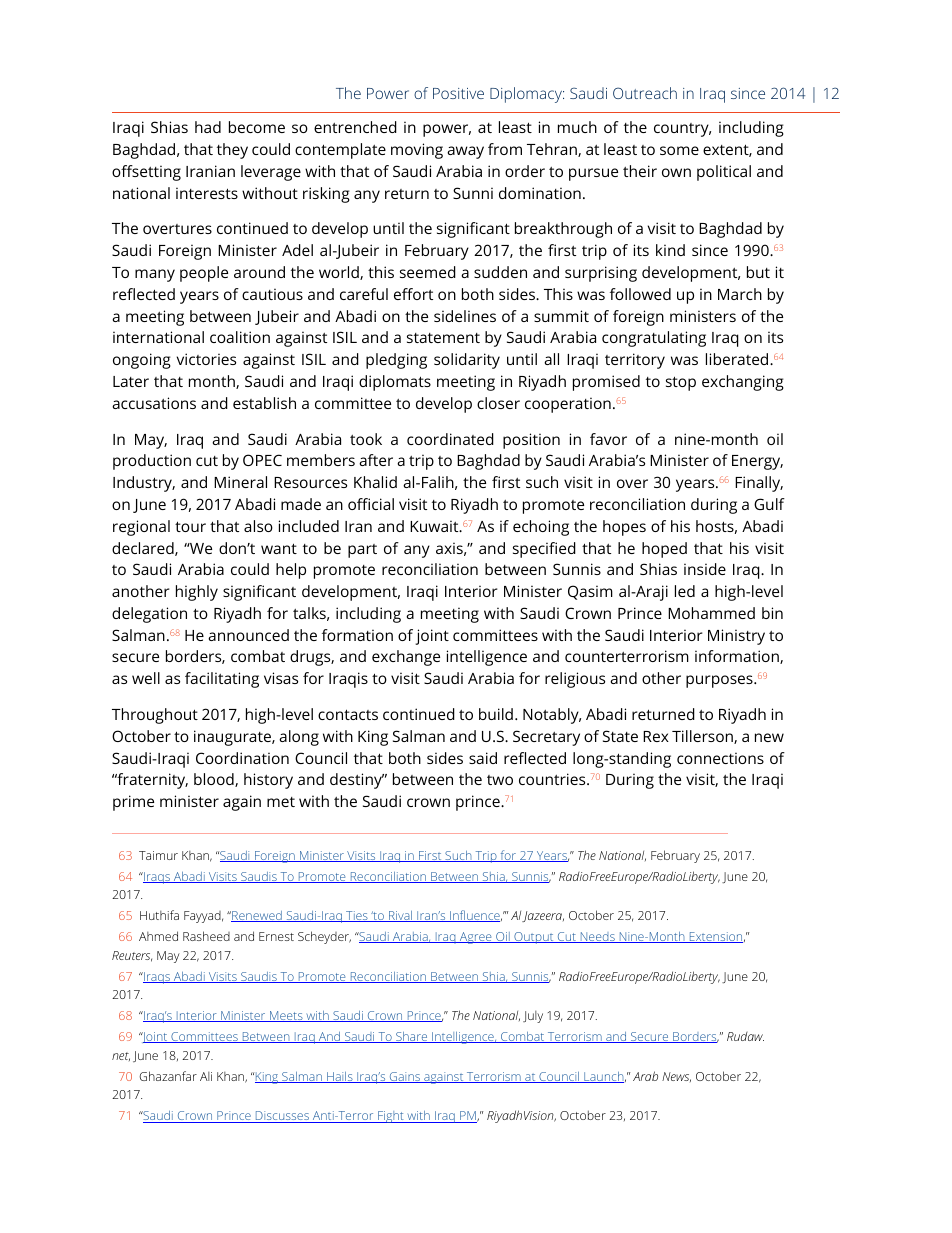  Describe the element at coordinates (458, 93) in the screenshot. I see `Positive` at that location.
